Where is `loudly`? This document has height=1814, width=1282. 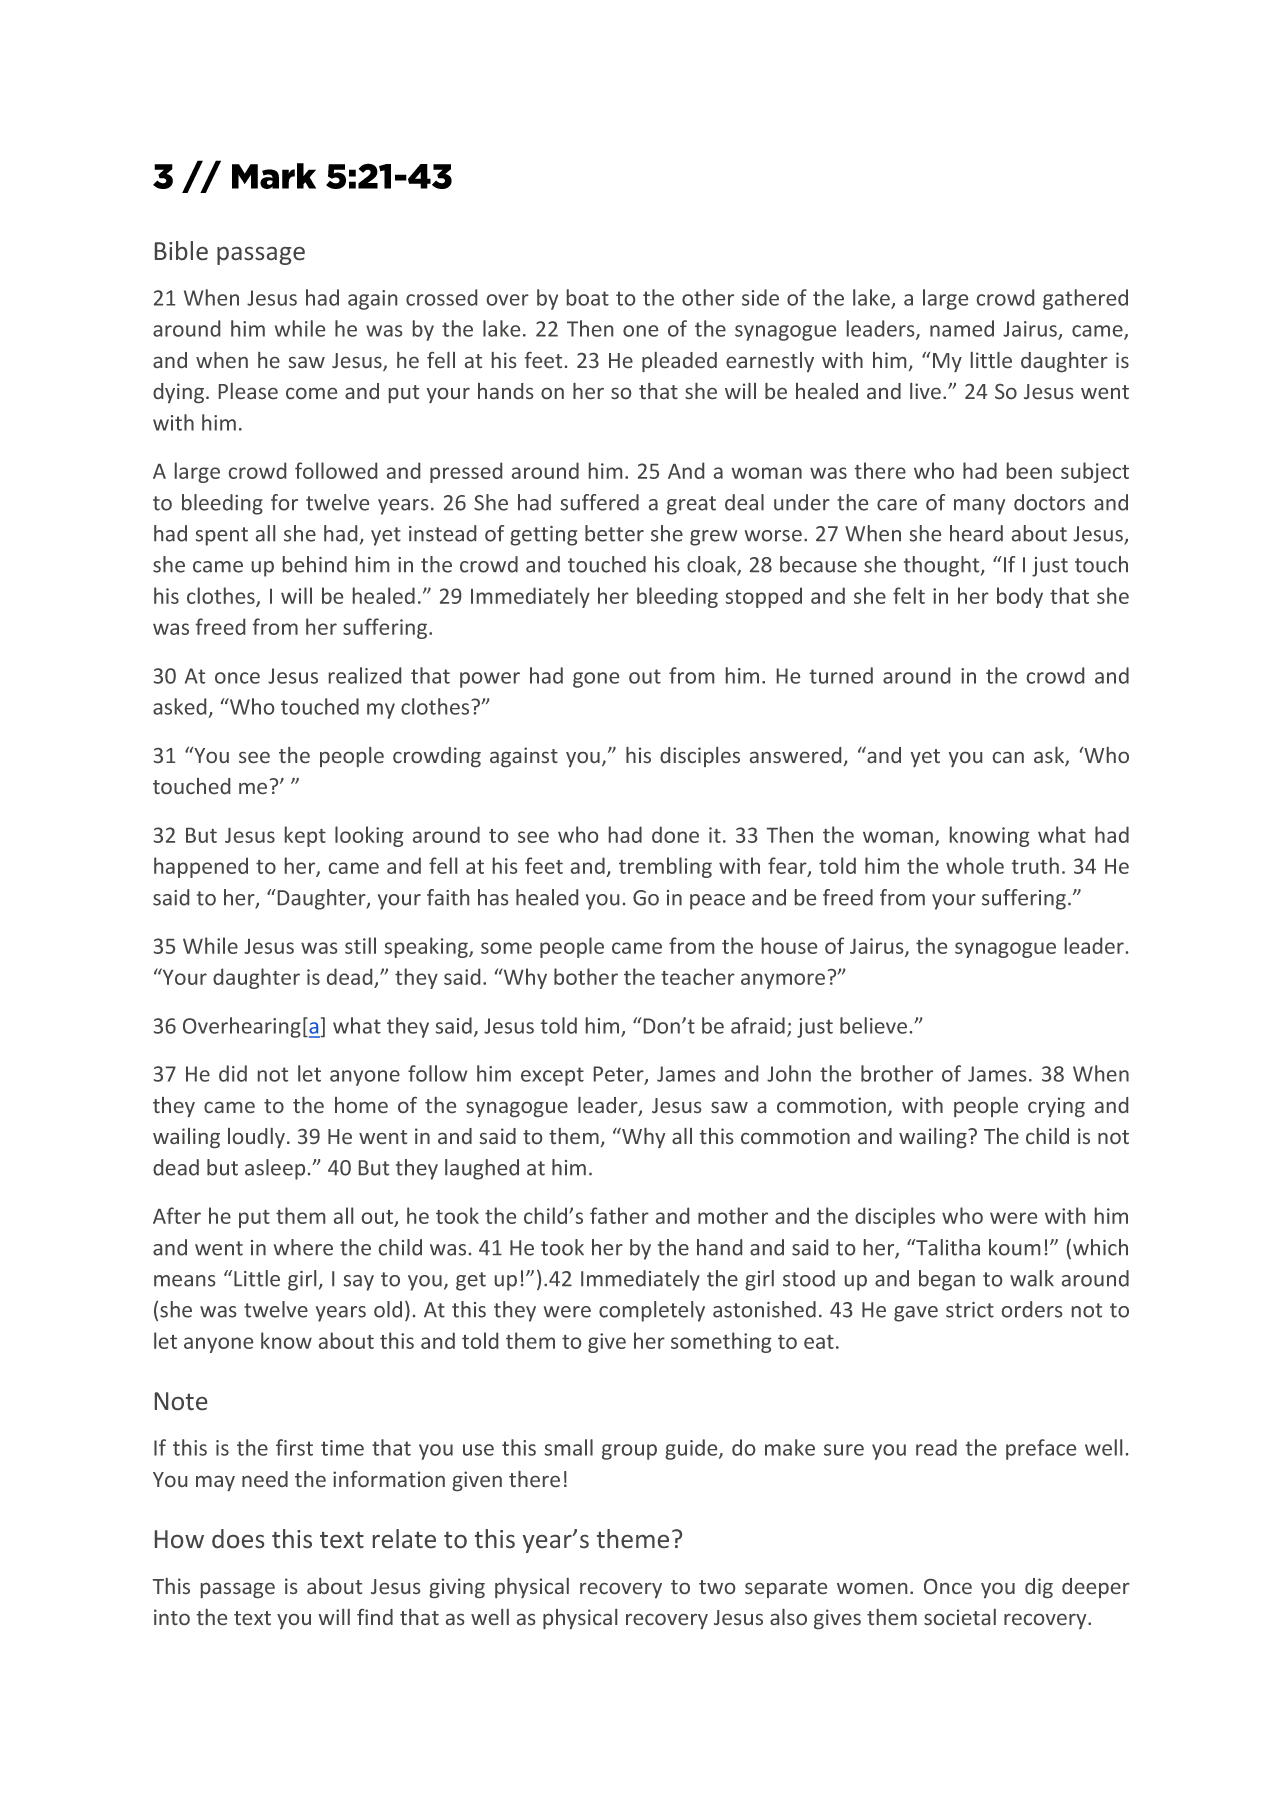
loudly is located at coordinates (256, 1138).
